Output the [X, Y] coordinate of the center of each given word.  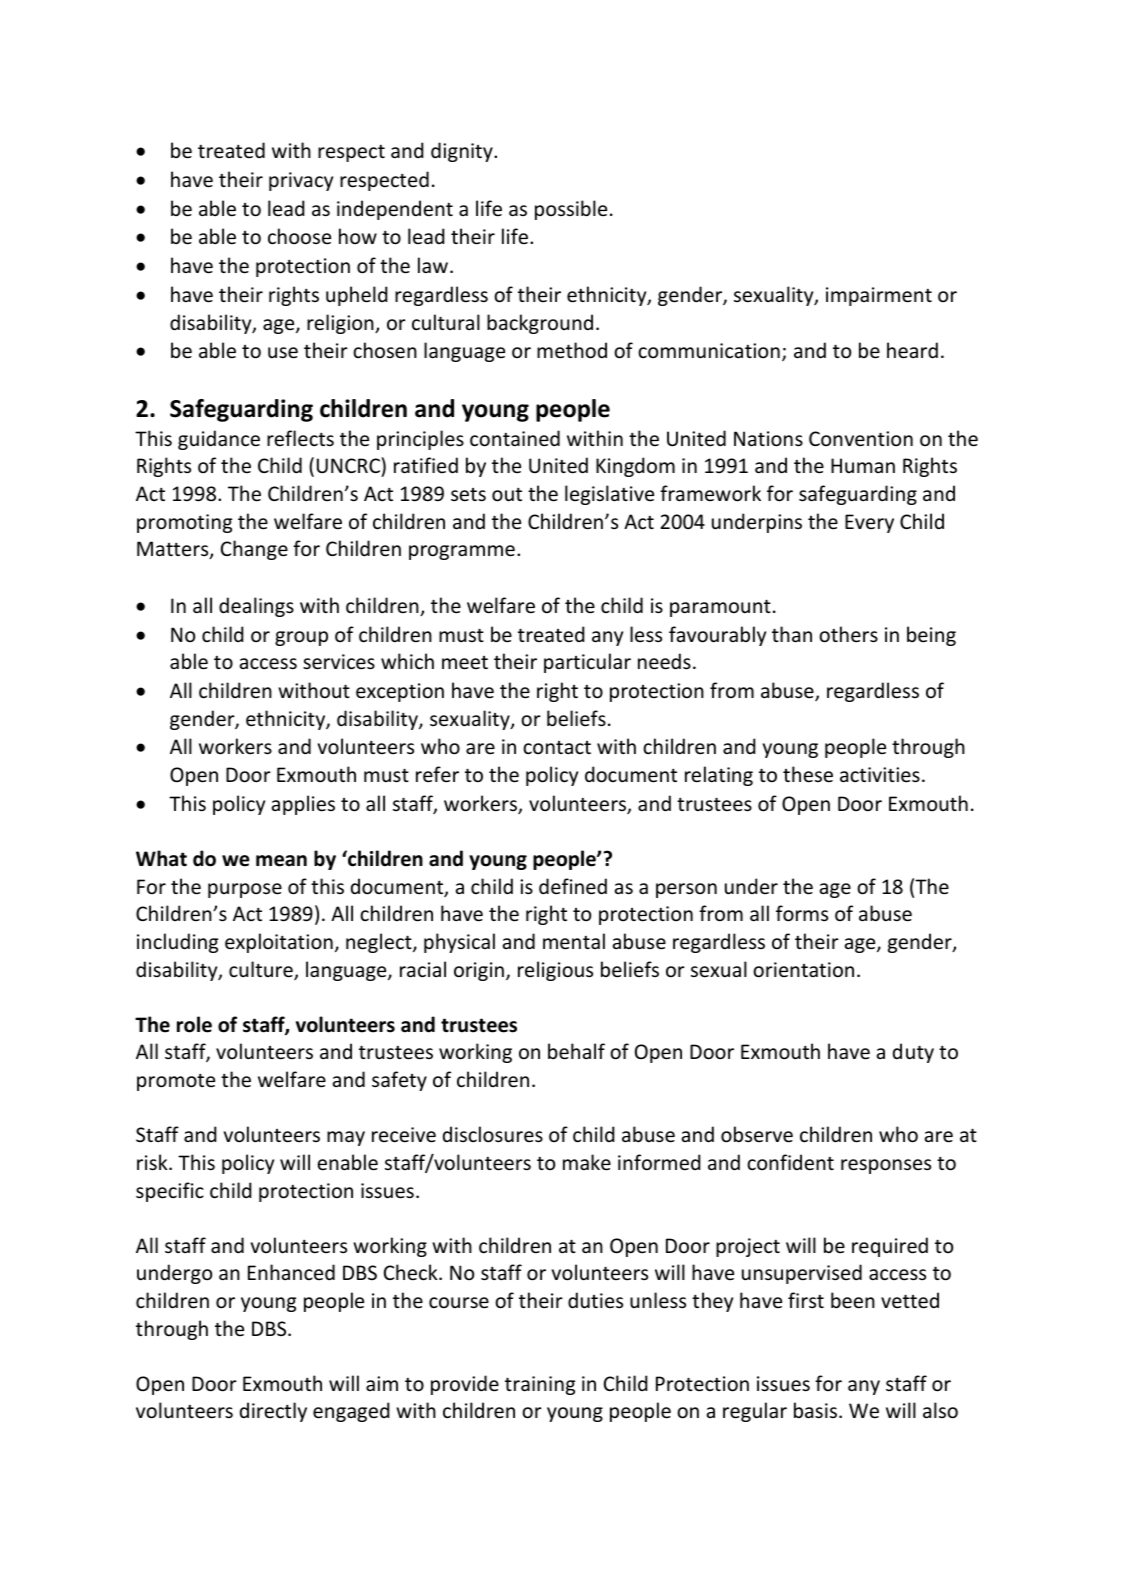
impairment [879, 296]
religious [555, 971]
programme [462, 552]
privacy [301, 181]
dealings [256, 607]
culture [262, 970]
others [848, 634]
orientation [803, 970]
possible [571, 210]
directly [273, 1412]
